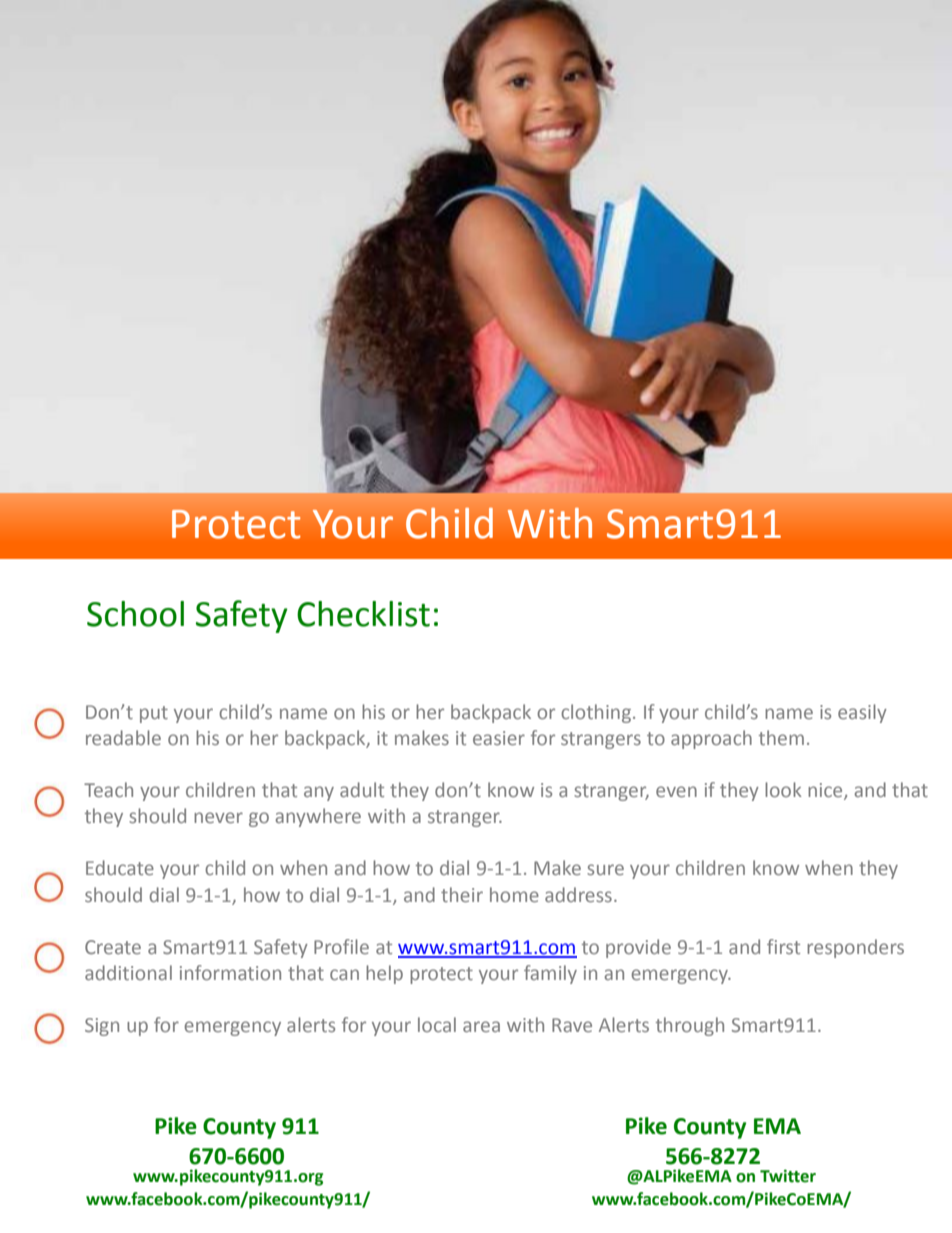 The image size is (952, 1233). What do you see at coordinates (363, 614) in the page?
I see `Checklist` at bounding box center [363, 614].
